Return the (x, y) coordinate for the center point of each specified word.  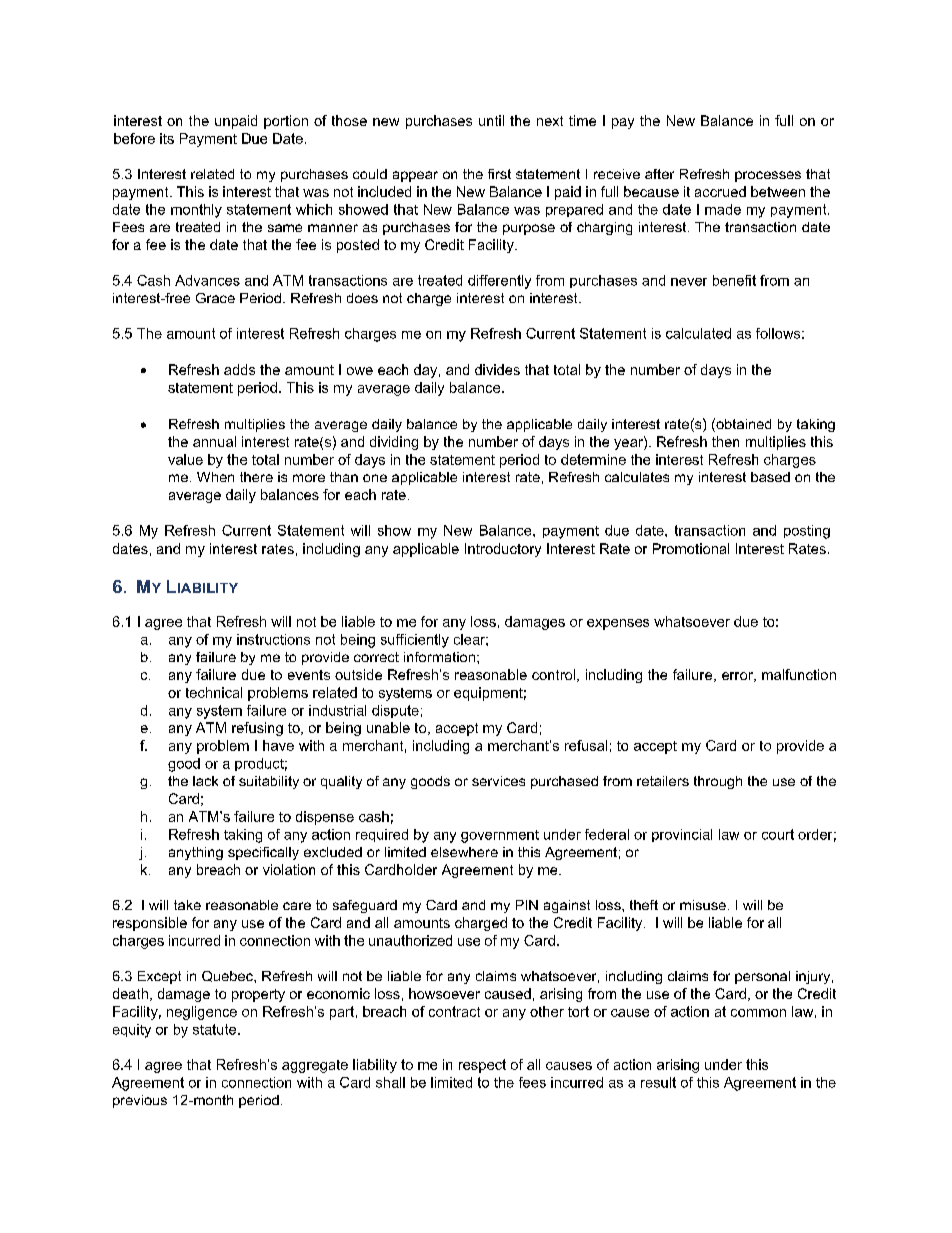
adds (239, 369)
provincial (682, 835)
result (658, 1082)
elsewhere (464, 852)
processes (768, 176)
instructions (273, 639)
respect (482, 1066)
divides (497, 369)
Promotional (691, 548)
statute (216, 1029)
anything (196, 853)
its (167, 138)
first (499, 174)
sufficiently (415, 641)
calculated (698, 333)
